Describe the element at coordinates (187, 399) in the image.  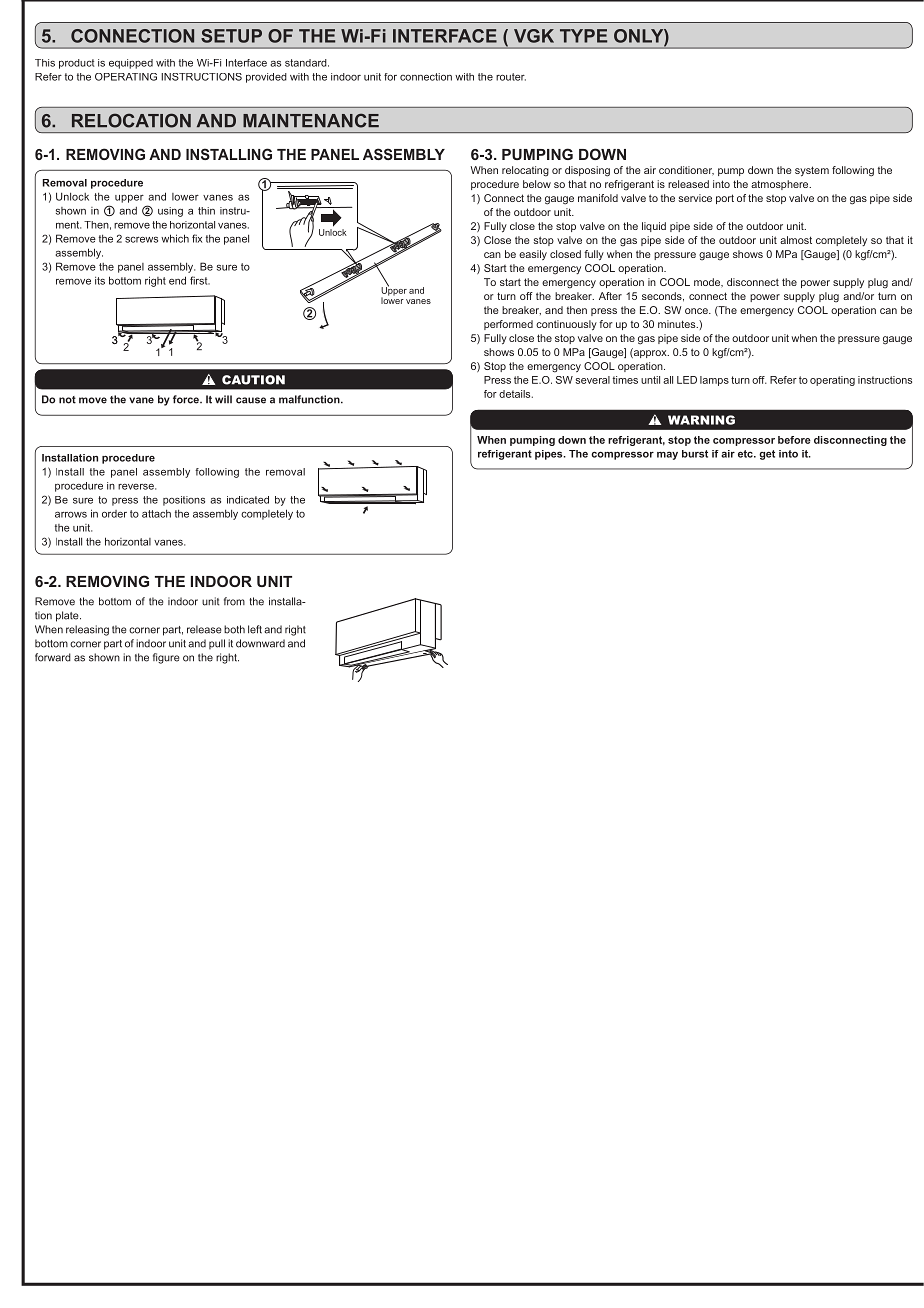
I see `force` at that location.
